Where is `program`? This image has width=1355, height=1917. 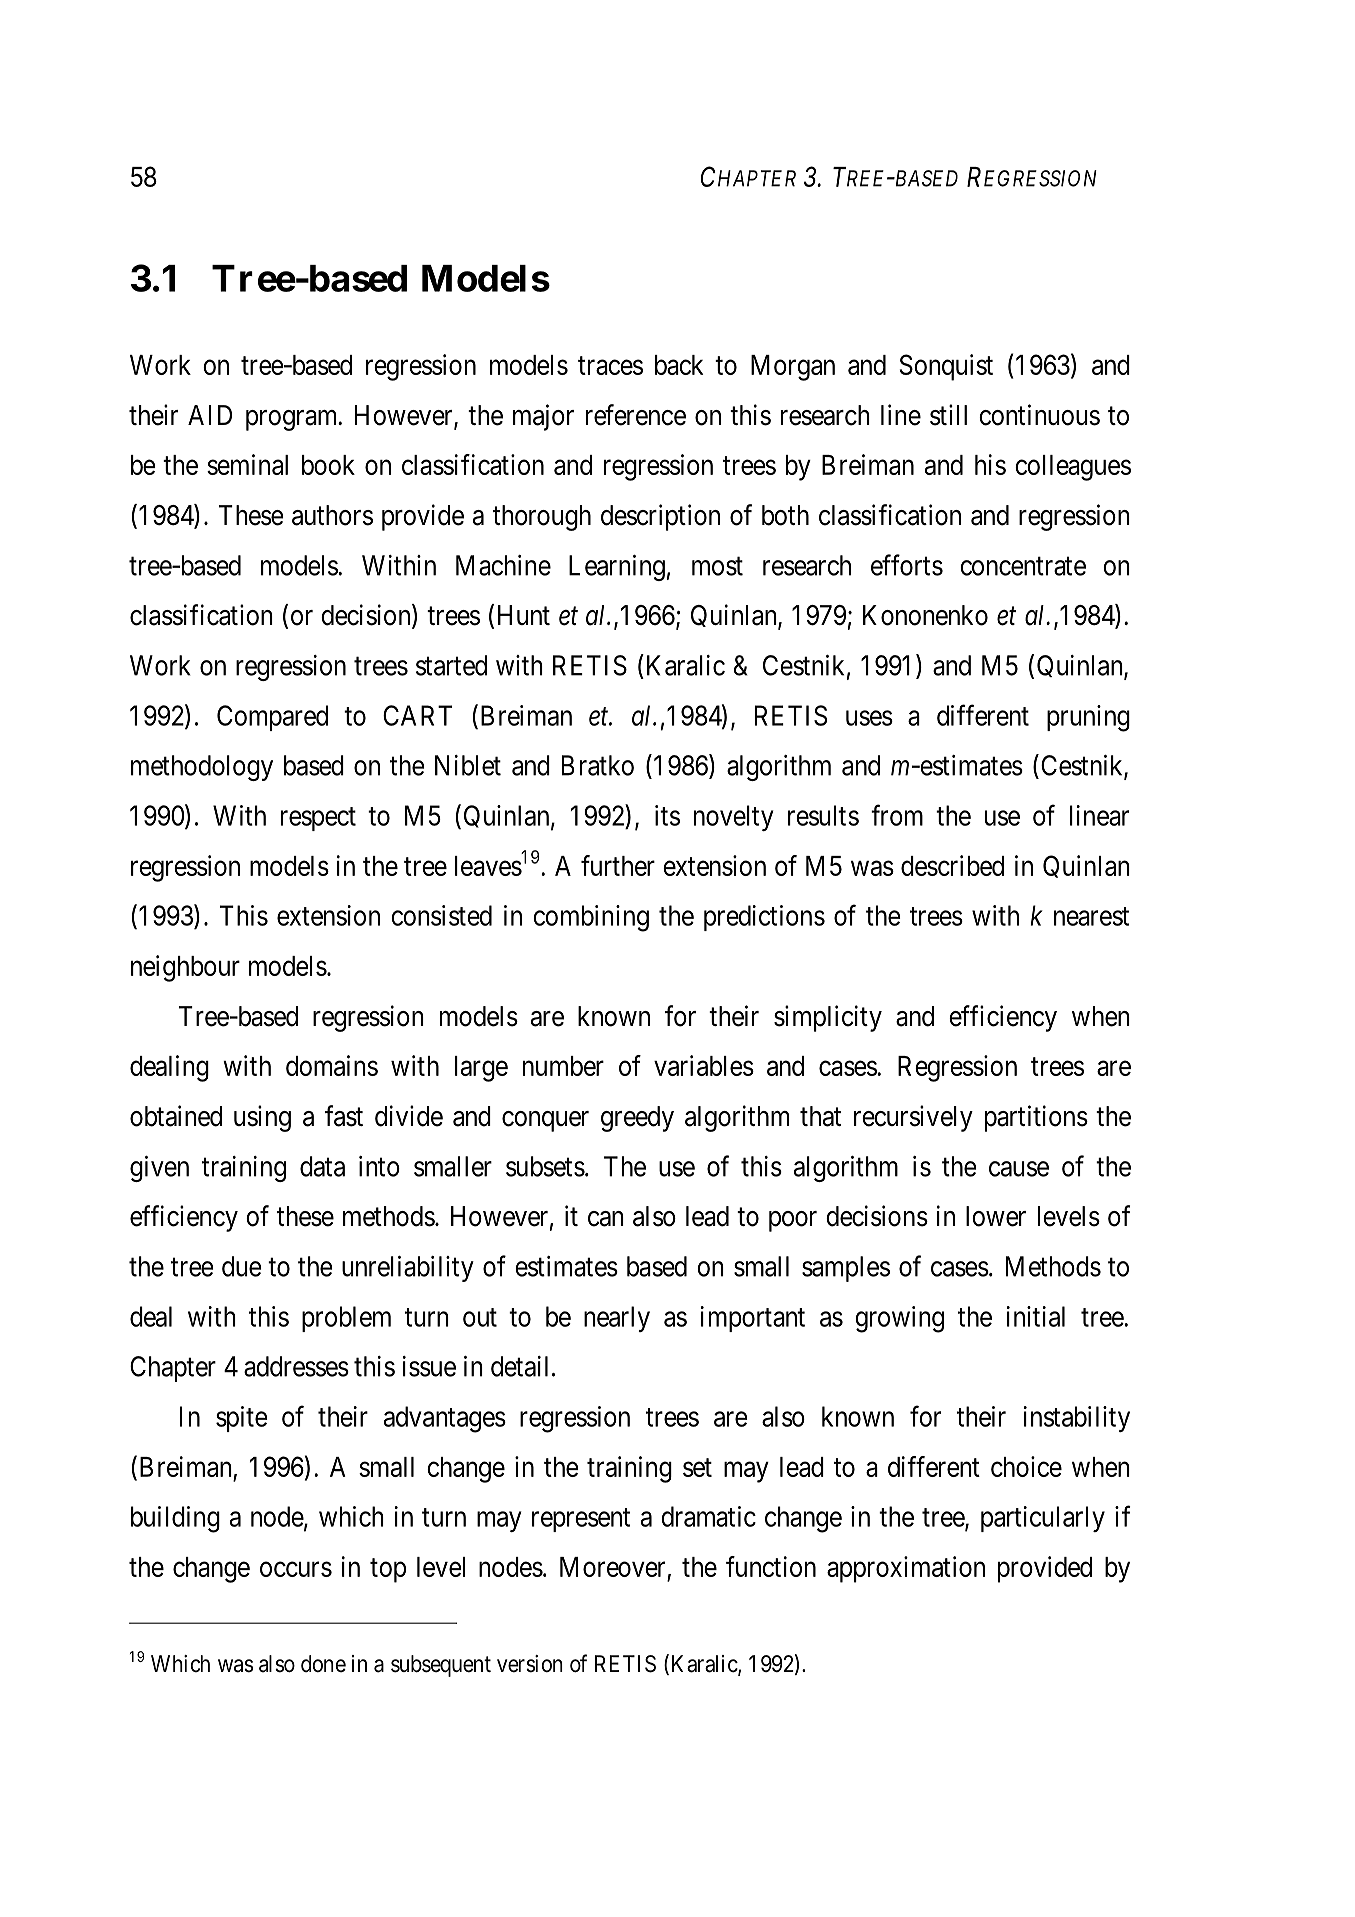
program is located at coordinates (293, 420).
